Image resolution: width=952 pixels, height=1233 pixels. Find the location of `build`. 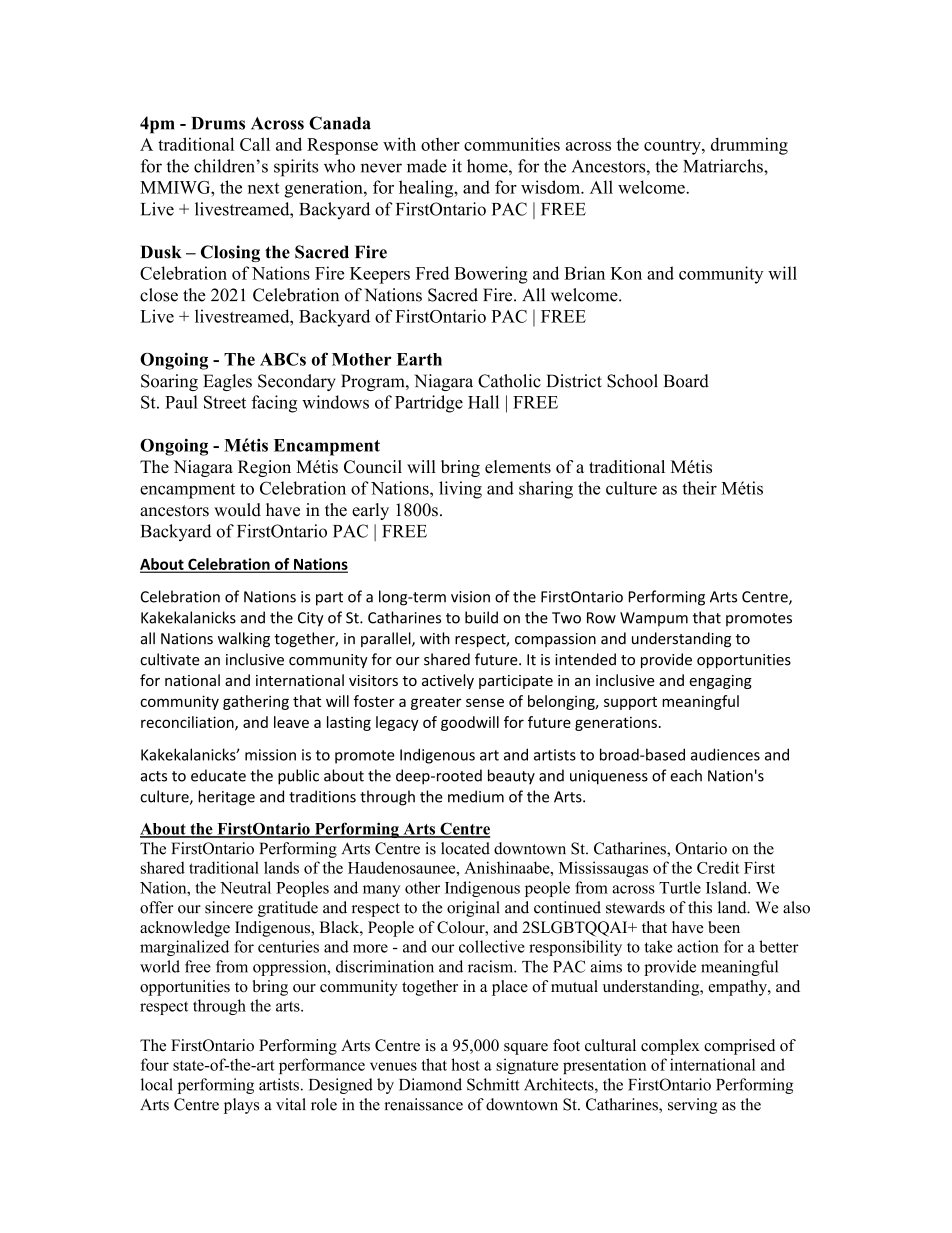

build is located at coordinates (481, 617).
